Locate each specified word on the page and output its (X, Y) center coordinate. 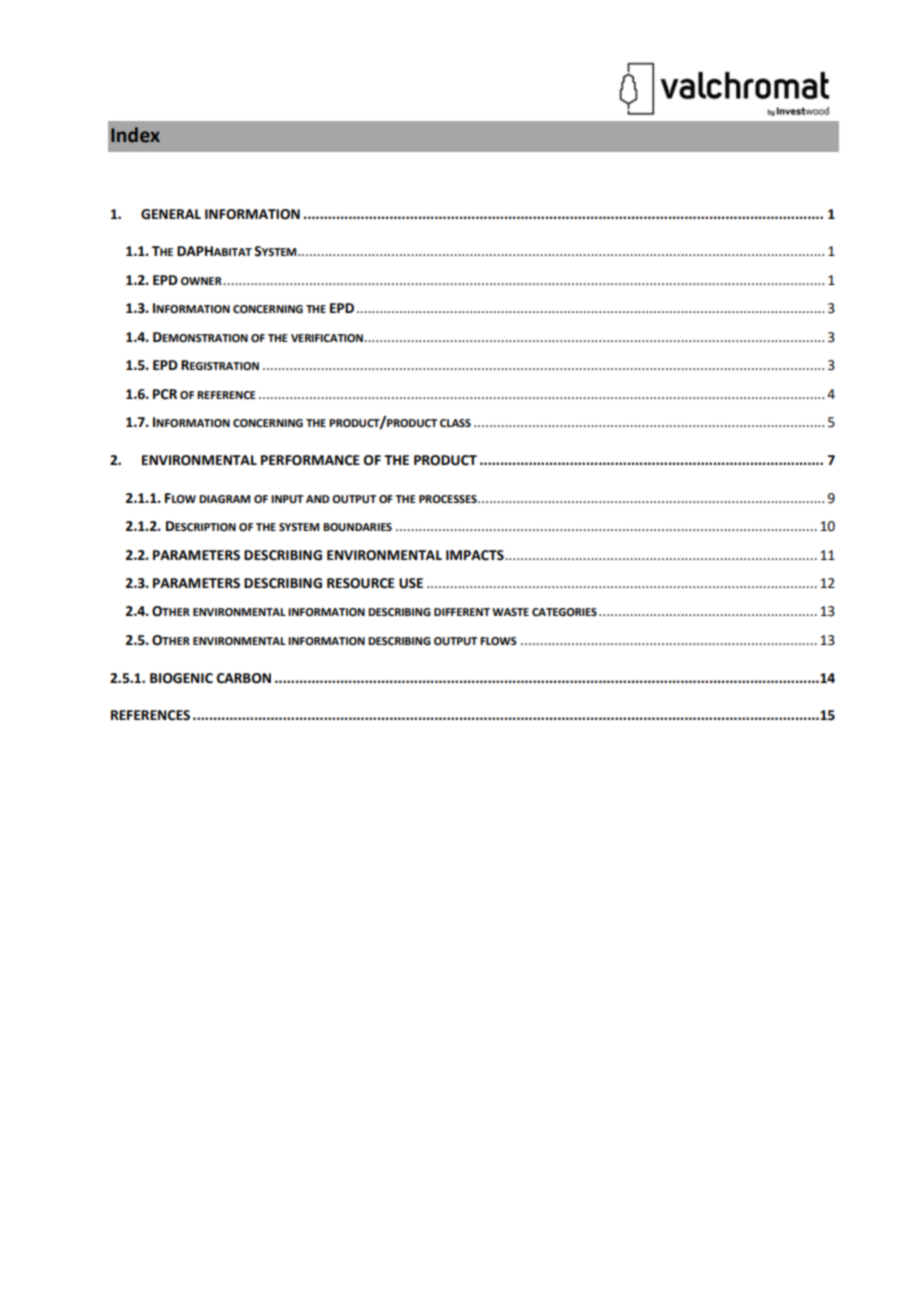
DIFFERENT (462, 612)
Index (135, 135)
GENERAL (171, 214)
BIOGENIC (181, 678)
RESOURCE (361, 583)
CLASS (455, 423)
